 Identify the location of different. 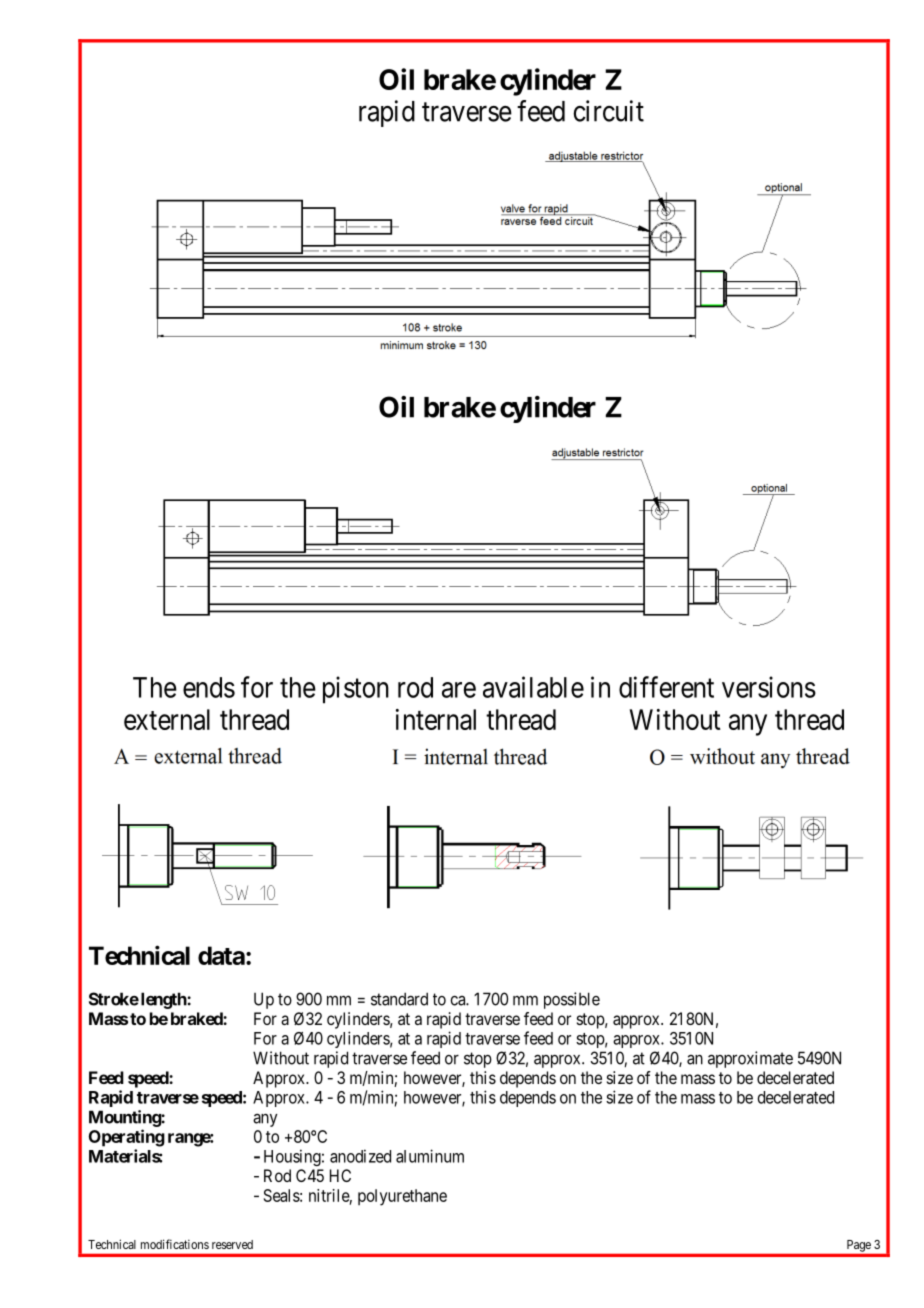
(666, 687).
